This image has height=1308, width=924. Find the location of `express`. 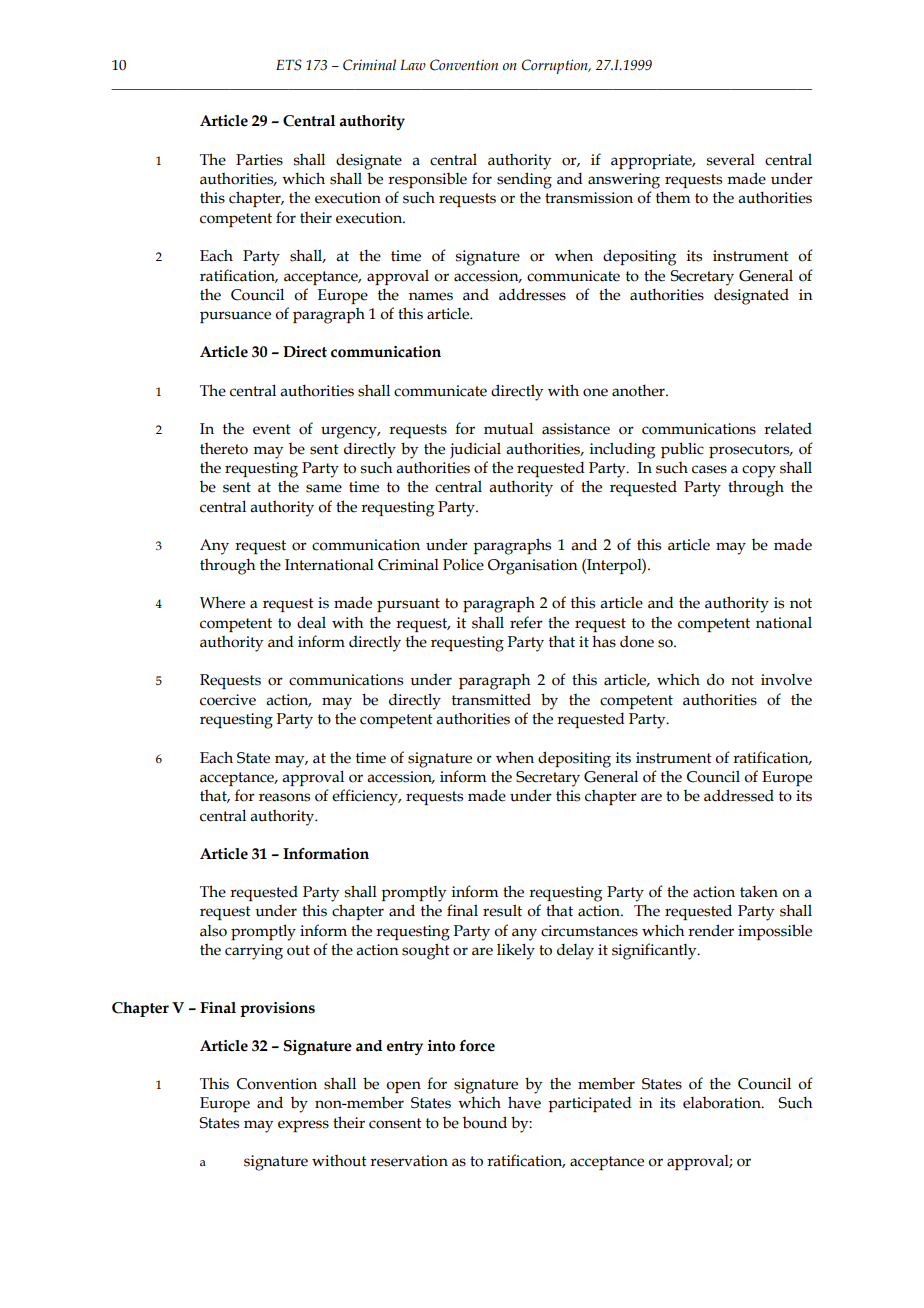

express is located at coordinates (303, 1126).
